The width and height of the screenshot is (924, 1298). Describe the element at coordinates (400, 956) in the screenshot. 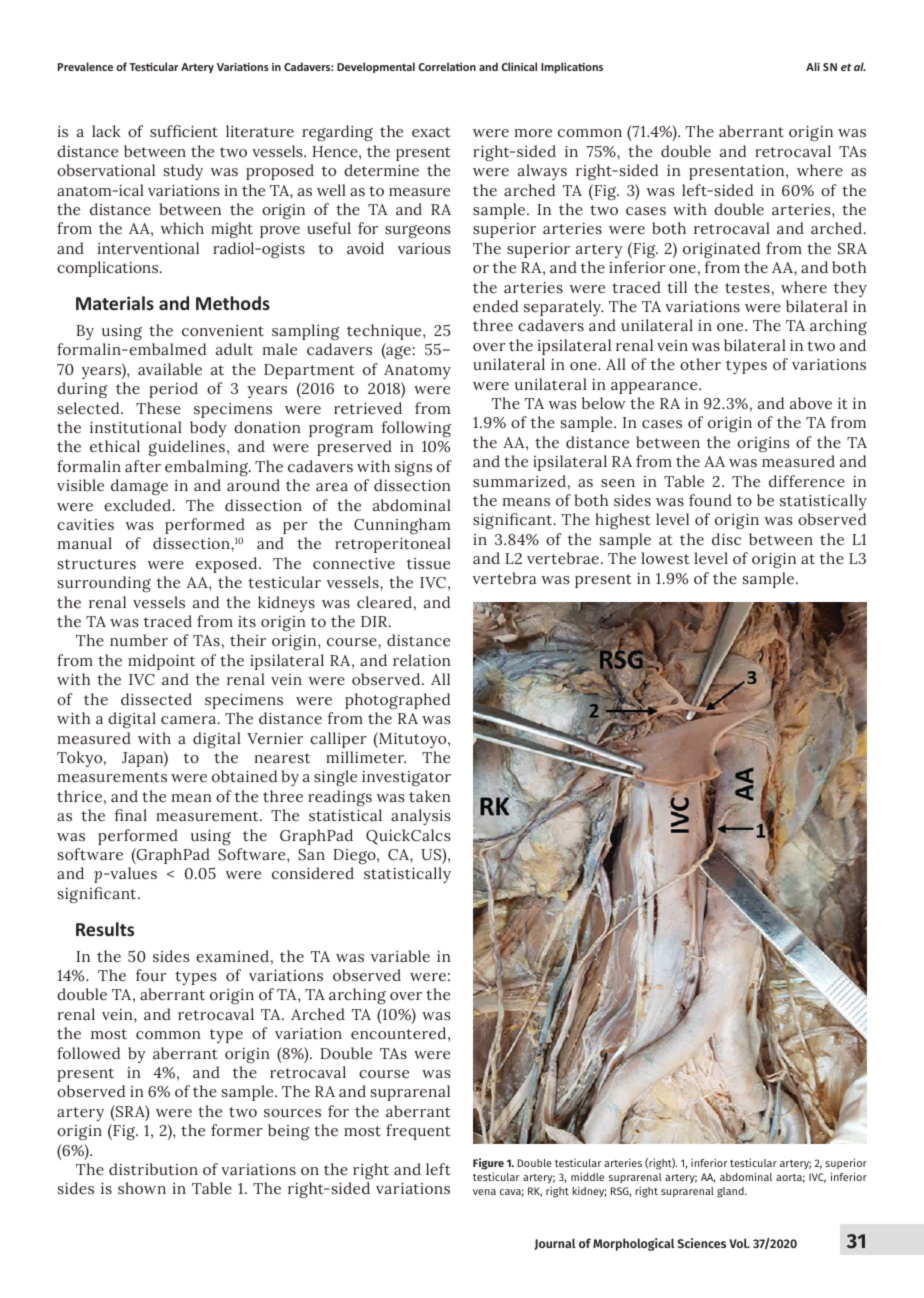

I see `variable` at that location.
